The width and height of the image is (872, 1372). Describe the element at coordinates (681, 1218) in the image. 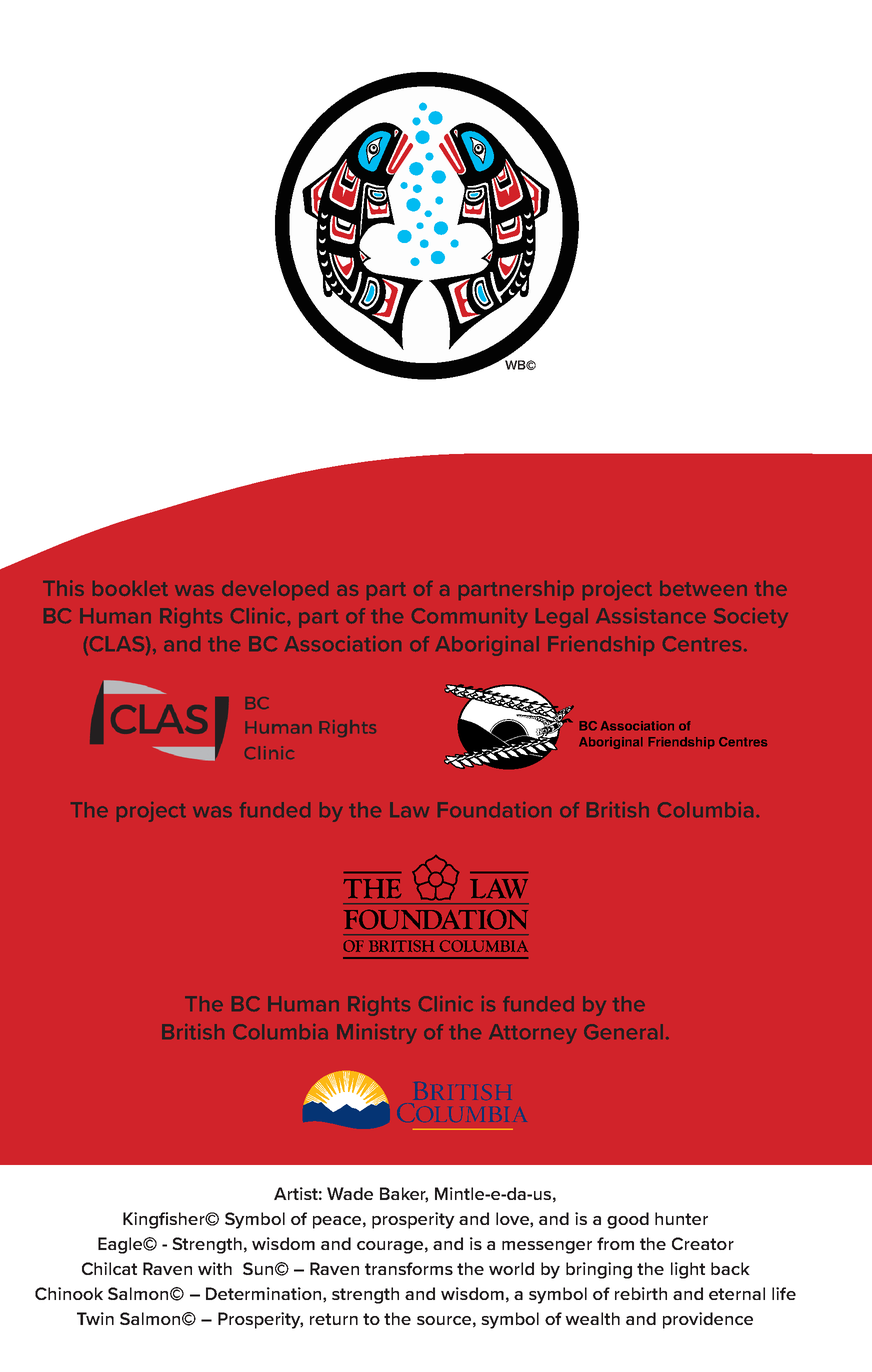

I see `hunter` at that location.
